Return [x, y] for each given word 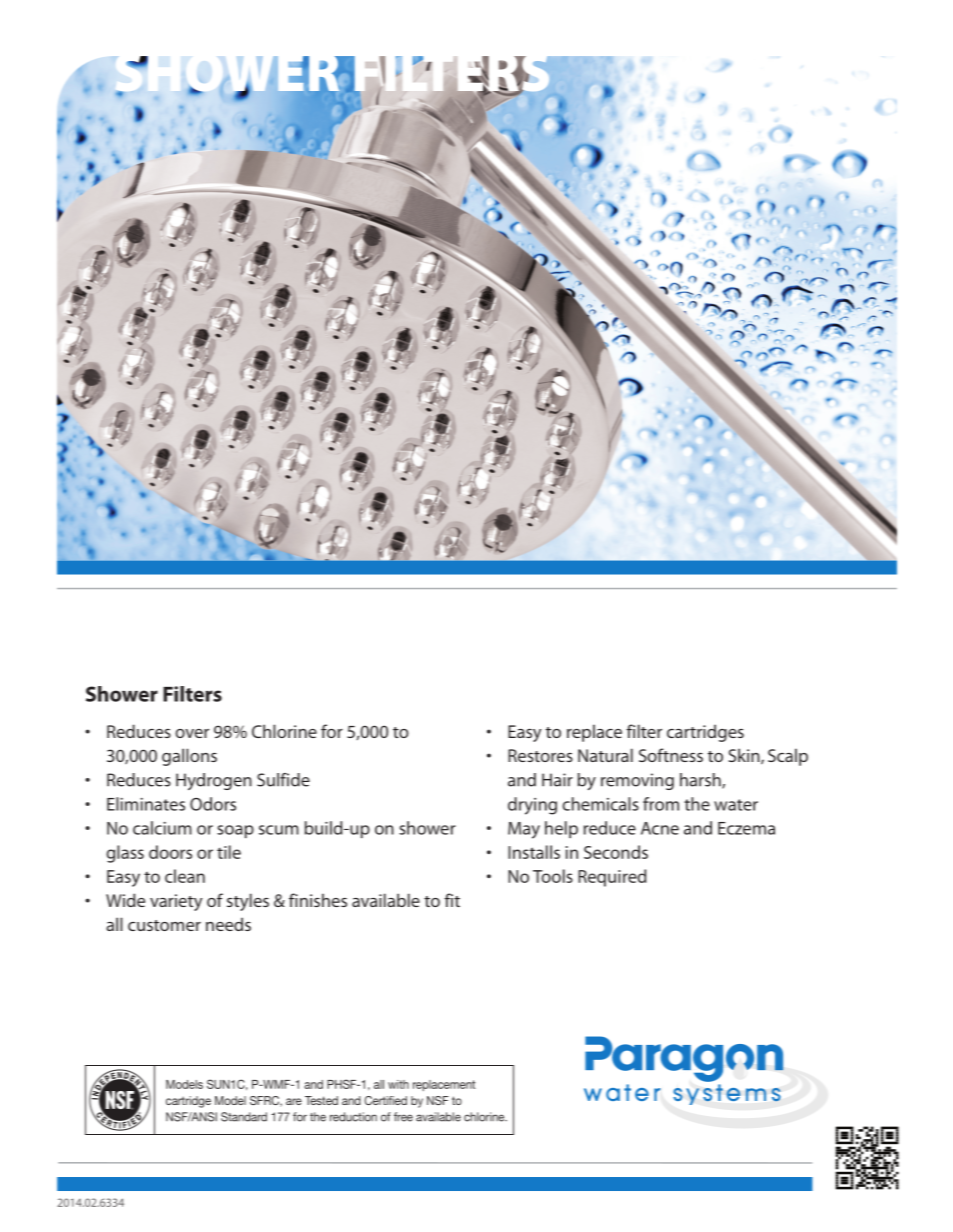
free [403, 1117]
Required [612, 878]
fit [452, 900]
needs [228, 924]
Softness [671, 755]
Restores [540, 755]
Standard [244, 1117]
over [192, 733]
